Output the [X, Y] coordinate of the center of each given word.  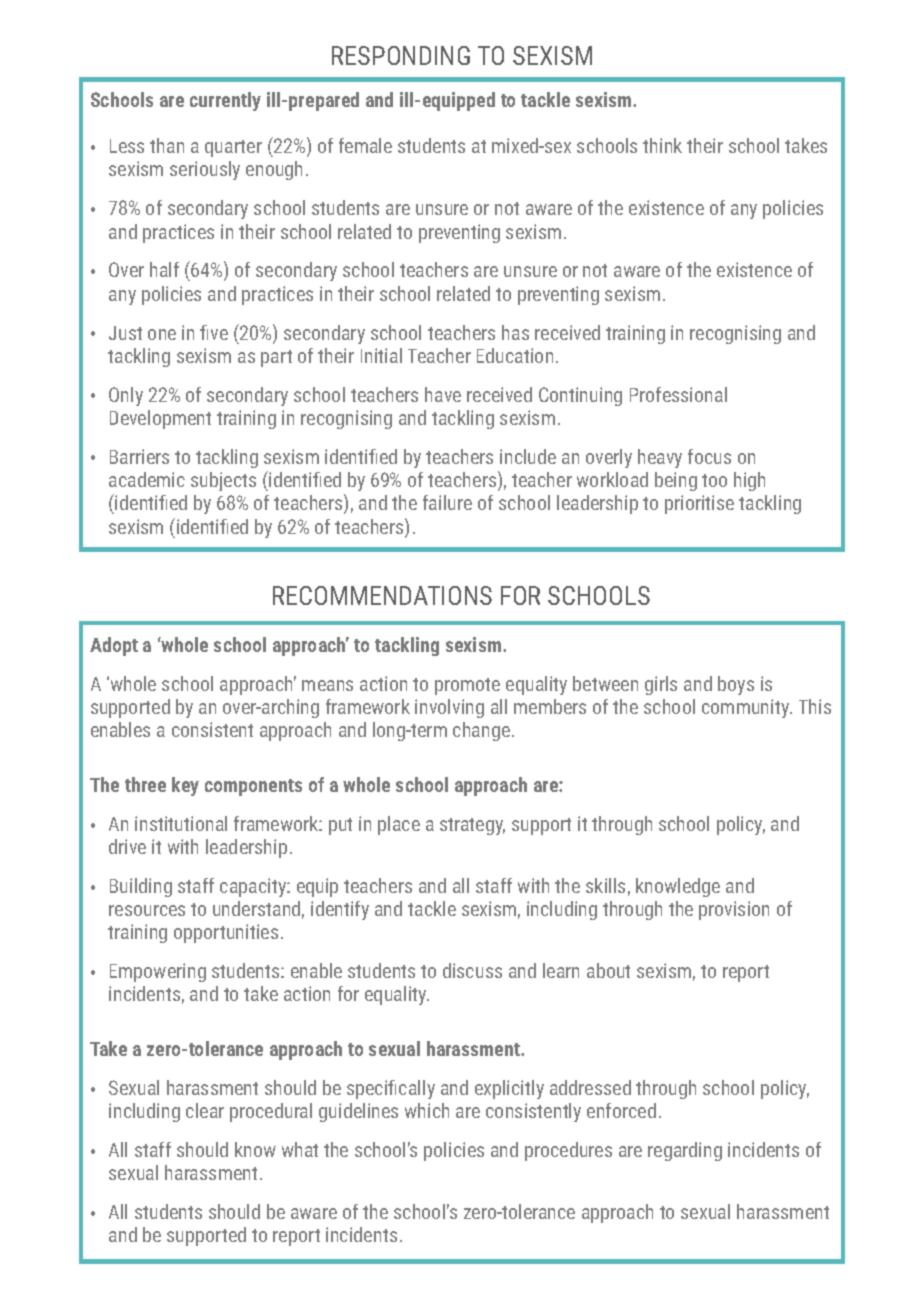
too [714, 480]
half [164, 269]
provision [734, 910]
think [662, 145]
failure [447, 502]
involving [449, 708]
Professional [678, 394]
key [185, 786]
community [747, 708]
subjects [223, 481]
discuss [472, 970]
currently [225, 101]
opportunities [226, 933]
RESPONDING [401, 55]
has [515, 332]
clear [205, 1110]
